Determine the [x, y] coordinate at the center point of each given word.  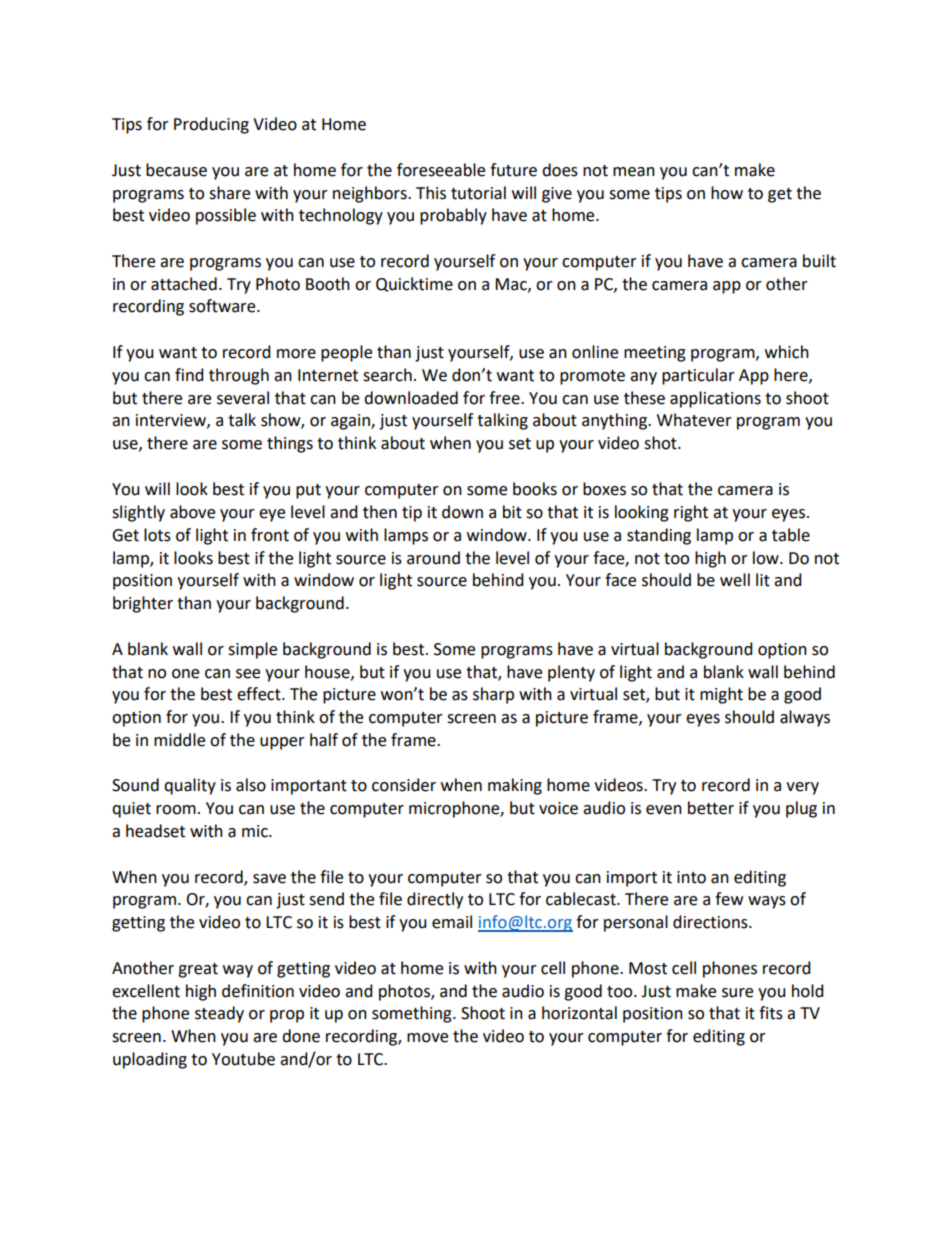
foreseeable [441, 170]
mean [634, 172]
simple [252, 650]
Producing [211, 125]
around [433, 558]
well [735, 580]
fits [771, 1013]
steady [219, 1014]
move [427, 1038]
